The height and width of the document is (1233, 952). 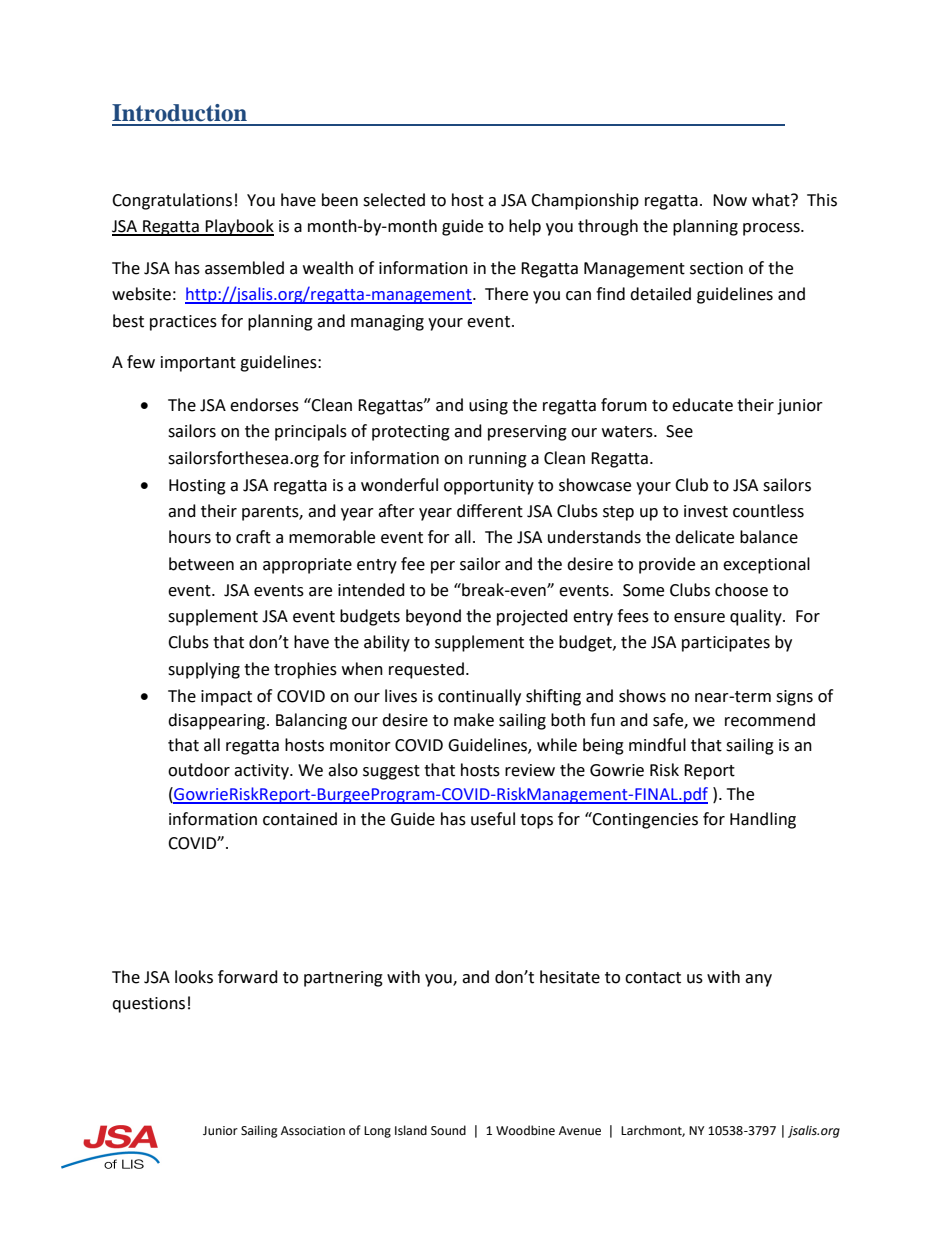 What do you see at coordinates (525, 227) in the document?
I see `help` at bounding box center [525, 227].
